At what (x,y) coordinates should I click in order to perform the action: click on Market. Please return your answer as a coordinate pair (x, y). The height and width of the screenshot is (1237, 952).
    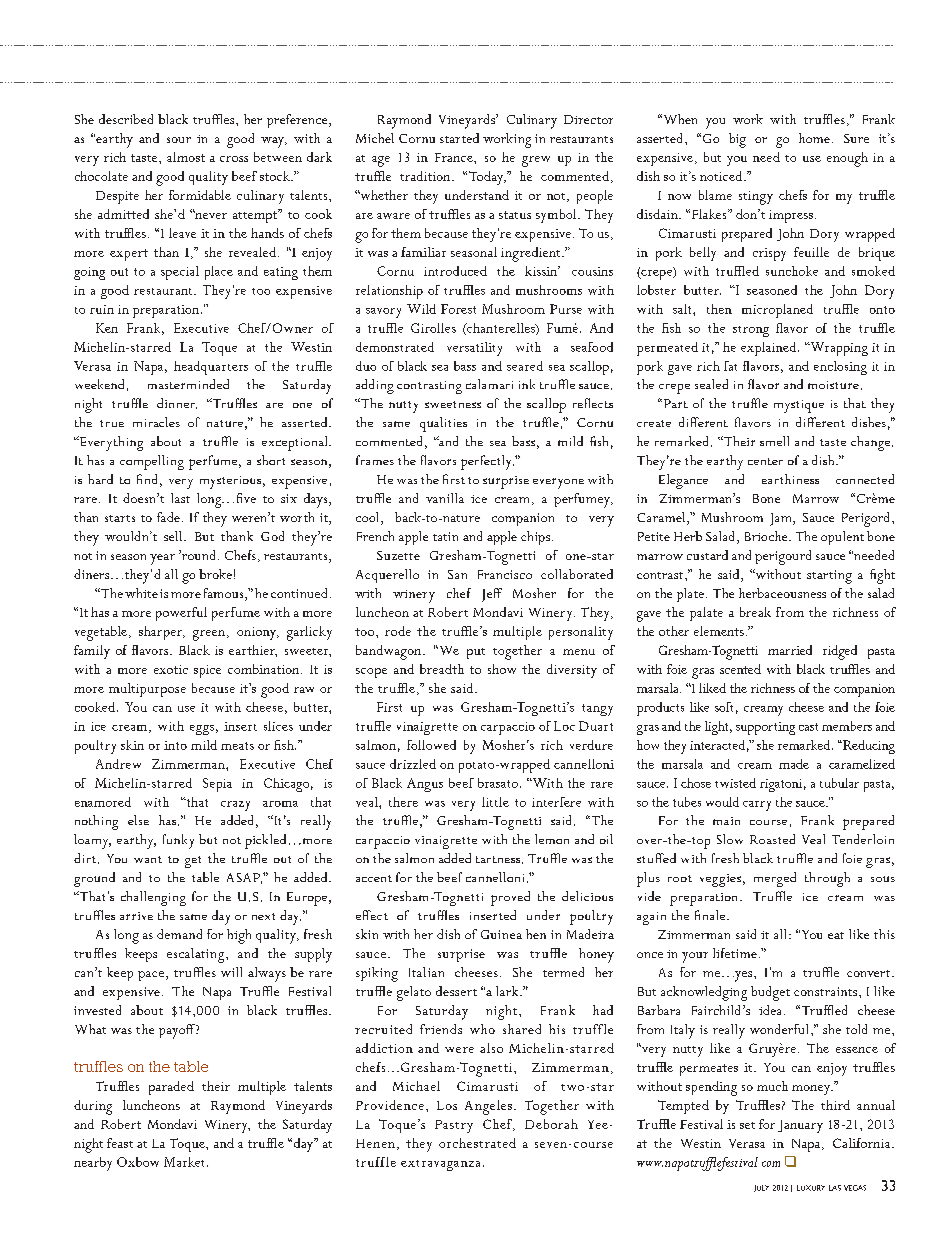
    Looking at the image, I should click on (186, 1162).
